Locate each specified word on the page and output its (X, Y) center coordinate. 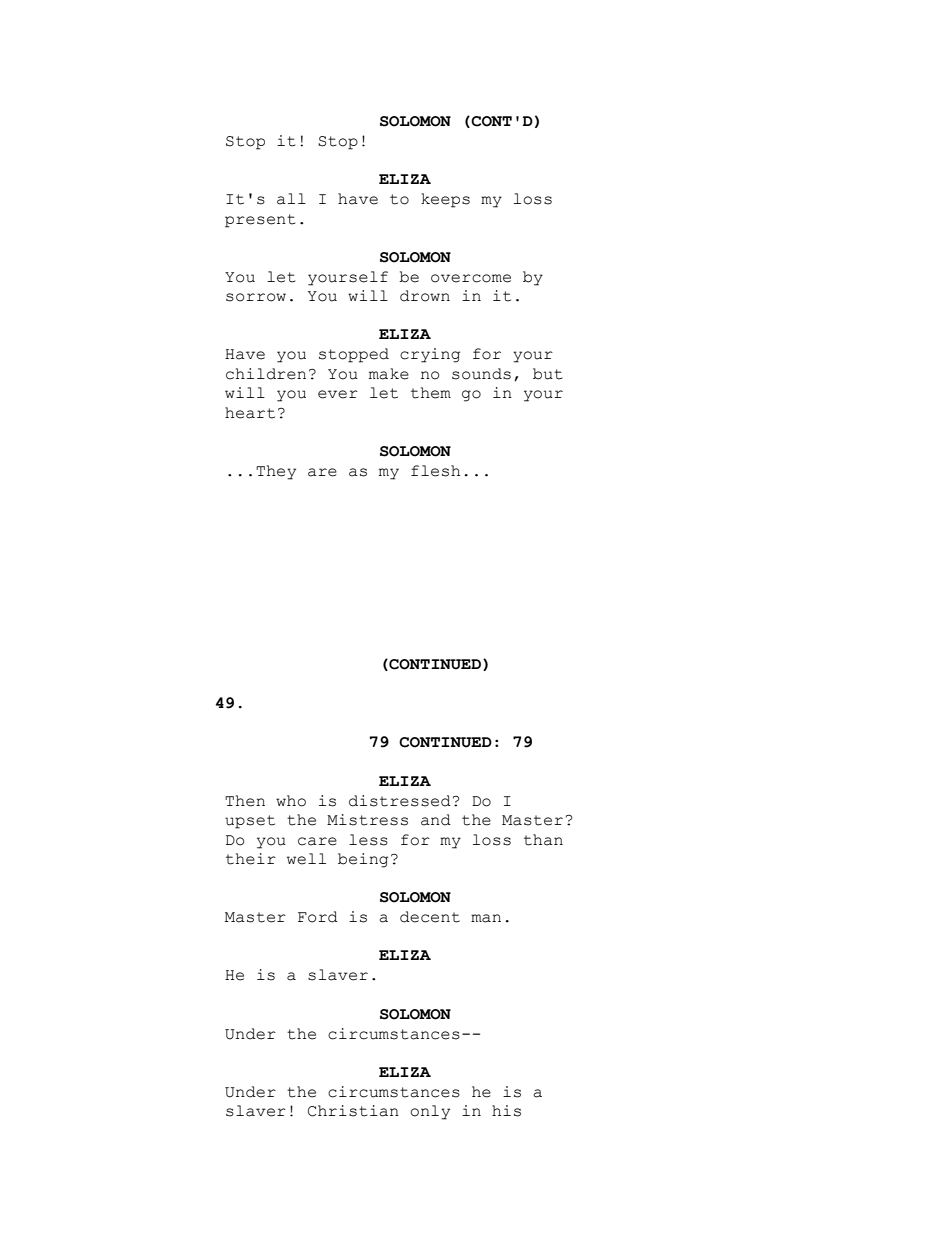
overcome (471, 278)
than (543, 840)
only (430, 1112)
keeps (445, 200)
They (276, 472)
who (291, 801)
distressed (400, 801)
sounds (481, 374)
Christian (353, 1111)
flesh (435, 471)
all (291, 199)
